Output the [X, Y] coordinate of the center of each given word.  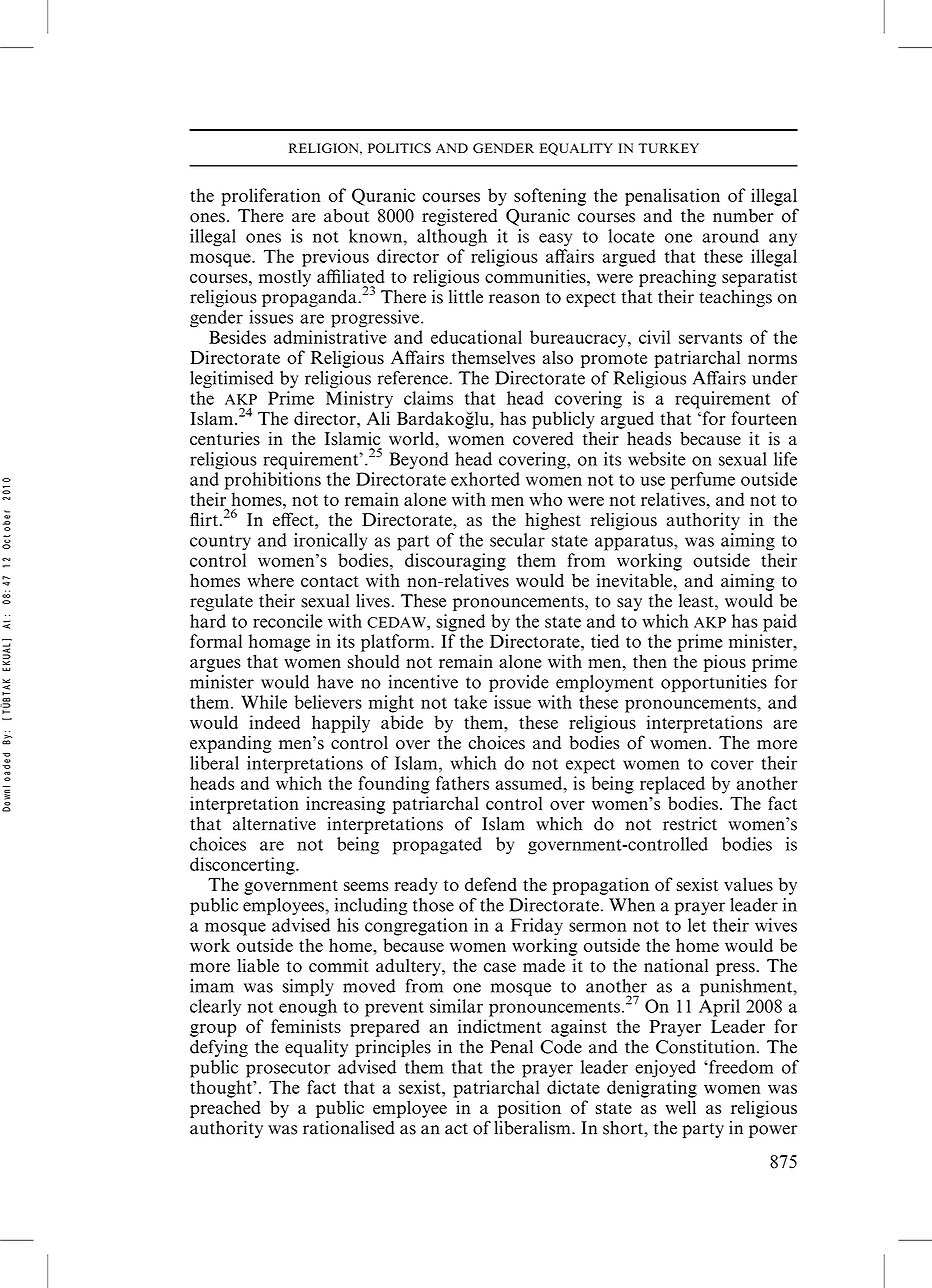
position [529, 1109]
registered [459, 217]
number [743, 216]
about [346, 216]
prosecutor [288, 1070]
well [681, 1107]
